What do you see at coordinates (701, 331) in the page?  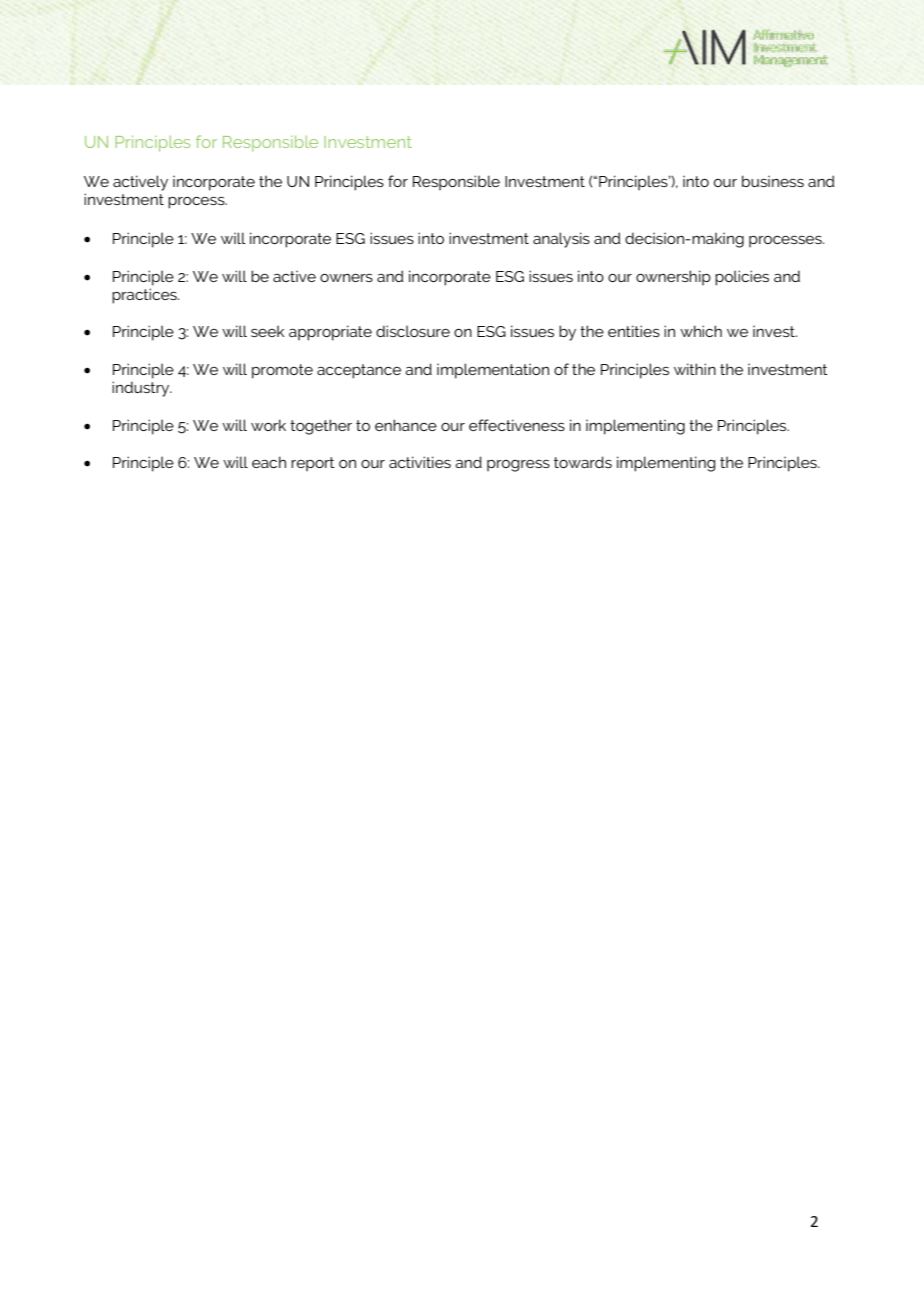 I see `which` at bounding box center [701, 331].
